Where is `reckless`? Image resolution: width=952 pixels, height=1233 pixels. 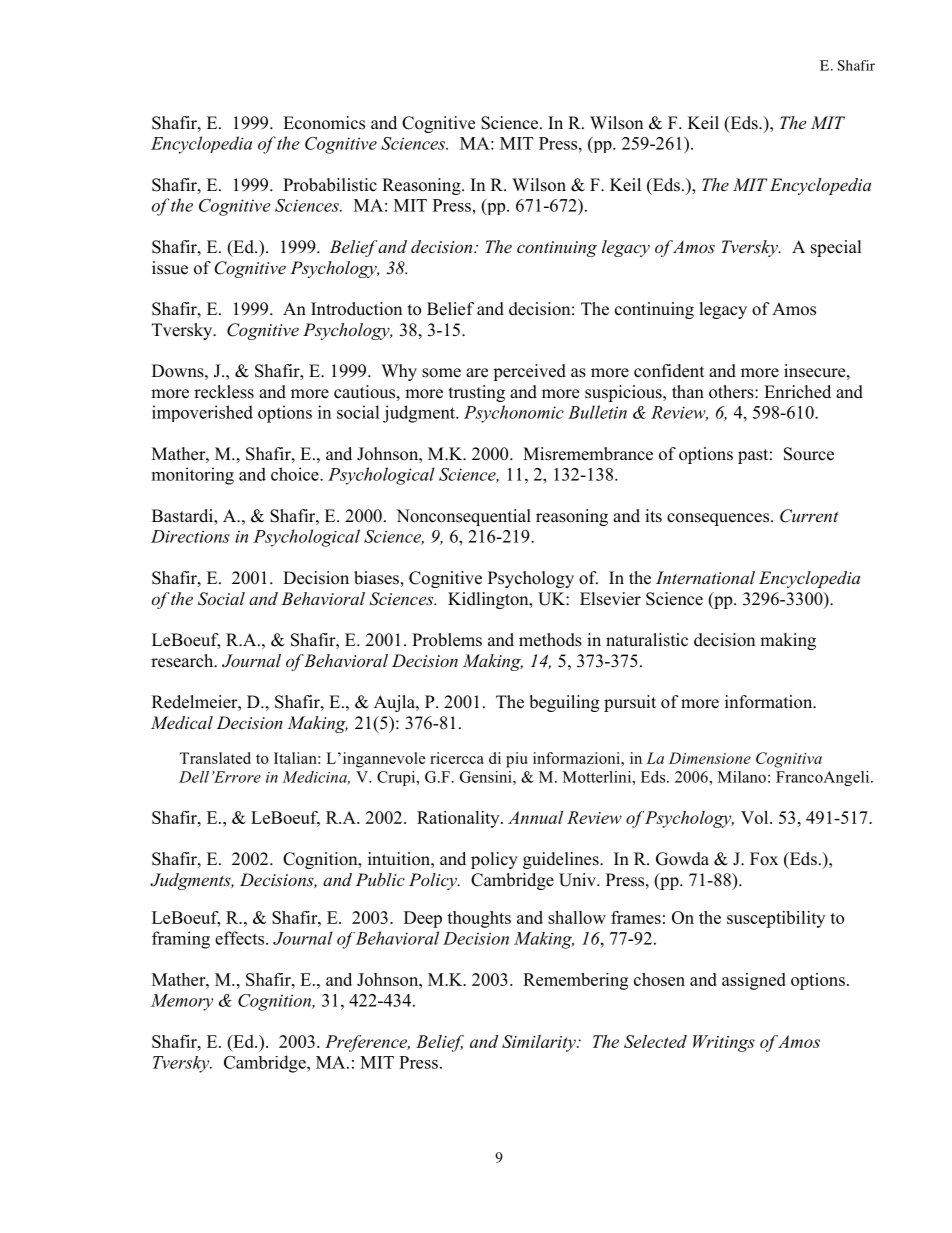
reckless is located at coordinates (224, 392).
